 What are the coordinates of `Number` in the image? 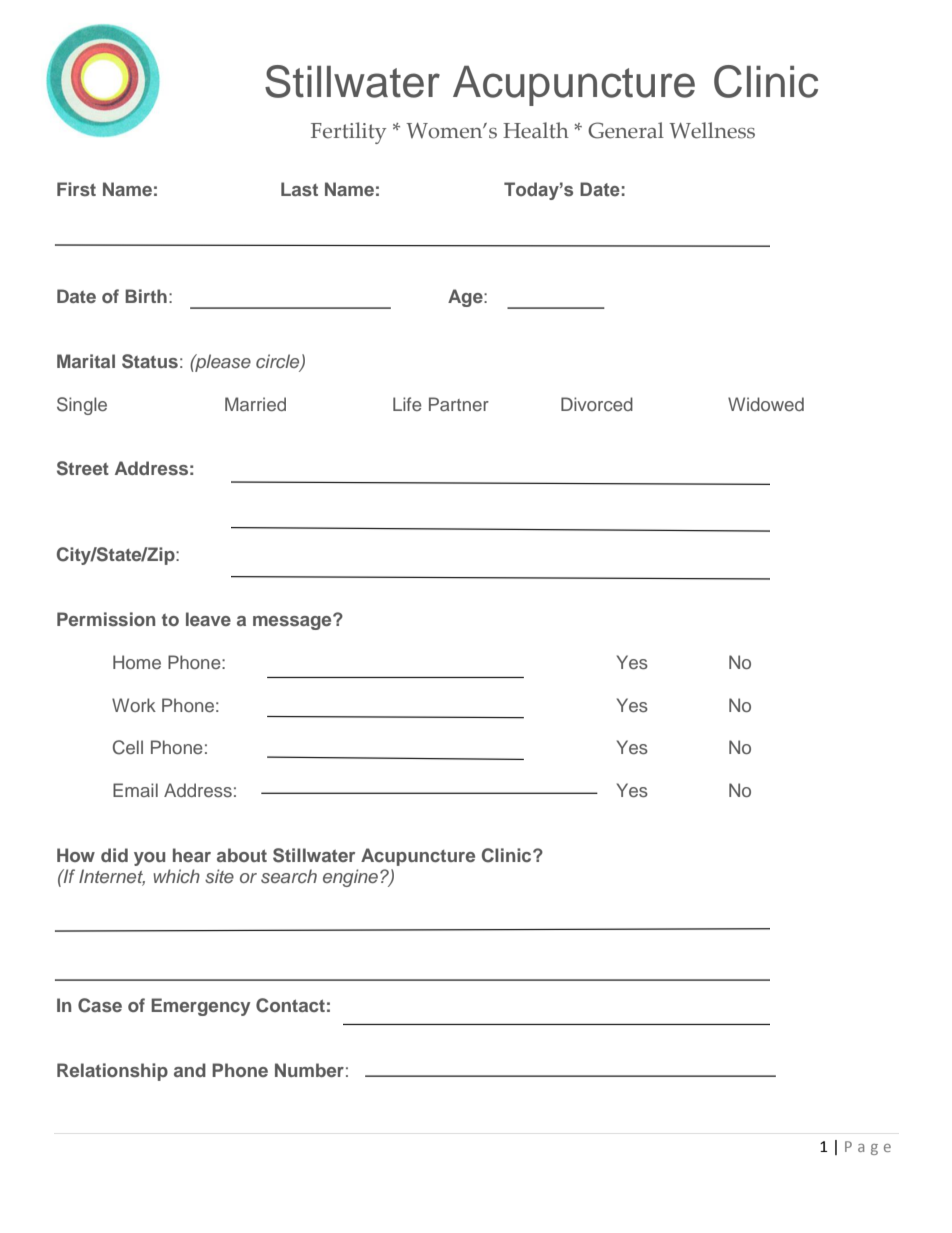 It's located at (309, 1070).
